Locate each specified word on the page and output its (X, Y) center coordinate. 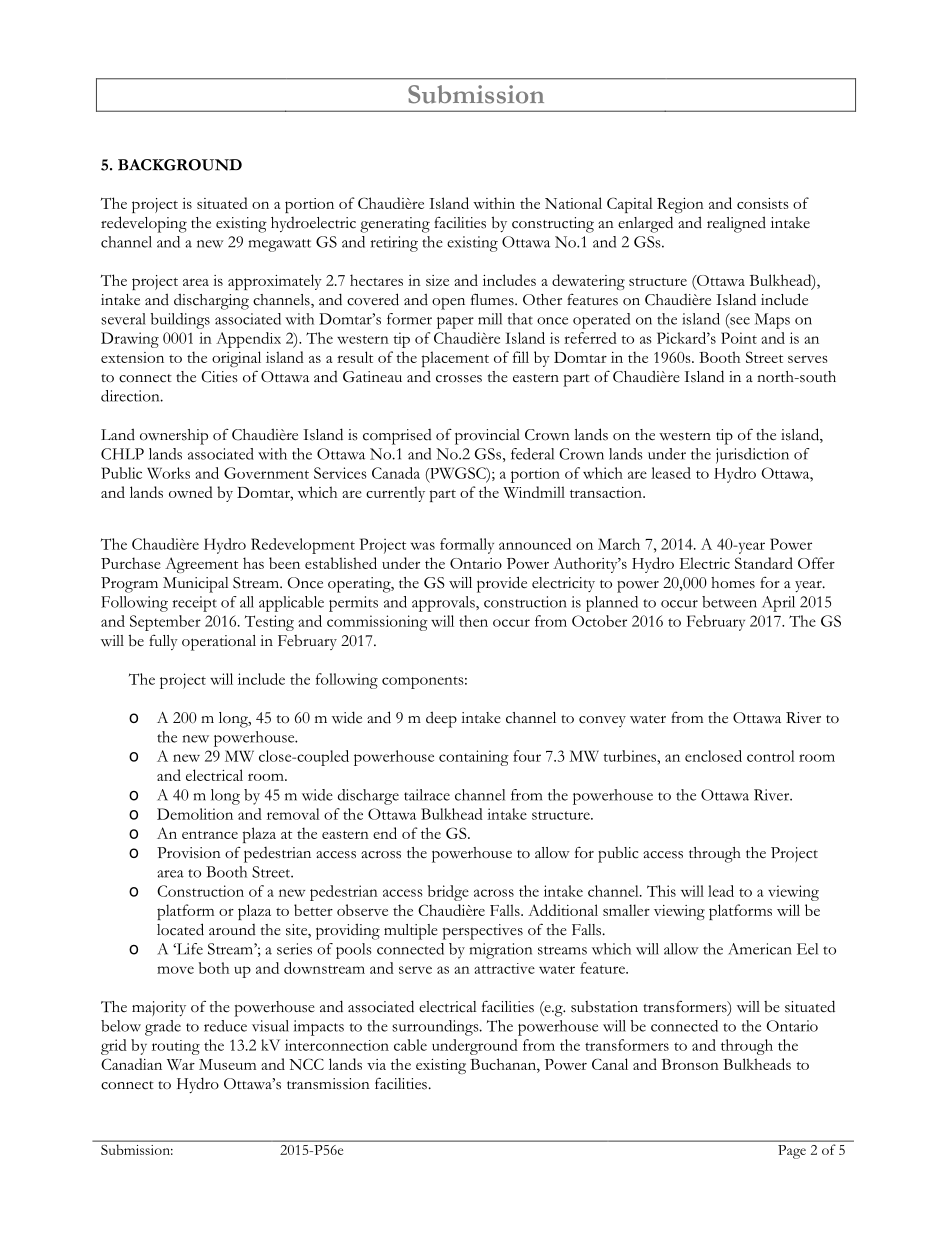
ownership (174, 437)
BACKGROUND (180, 165)
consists (762, 203)
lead (721, 891)
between (729, 602)
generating (395, 225)
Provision (189, 853)
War (181, 1064)
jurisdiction (752, 456)
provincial (487, 437)
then (473, 621)
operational (219, 643)
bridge (448, 893)
